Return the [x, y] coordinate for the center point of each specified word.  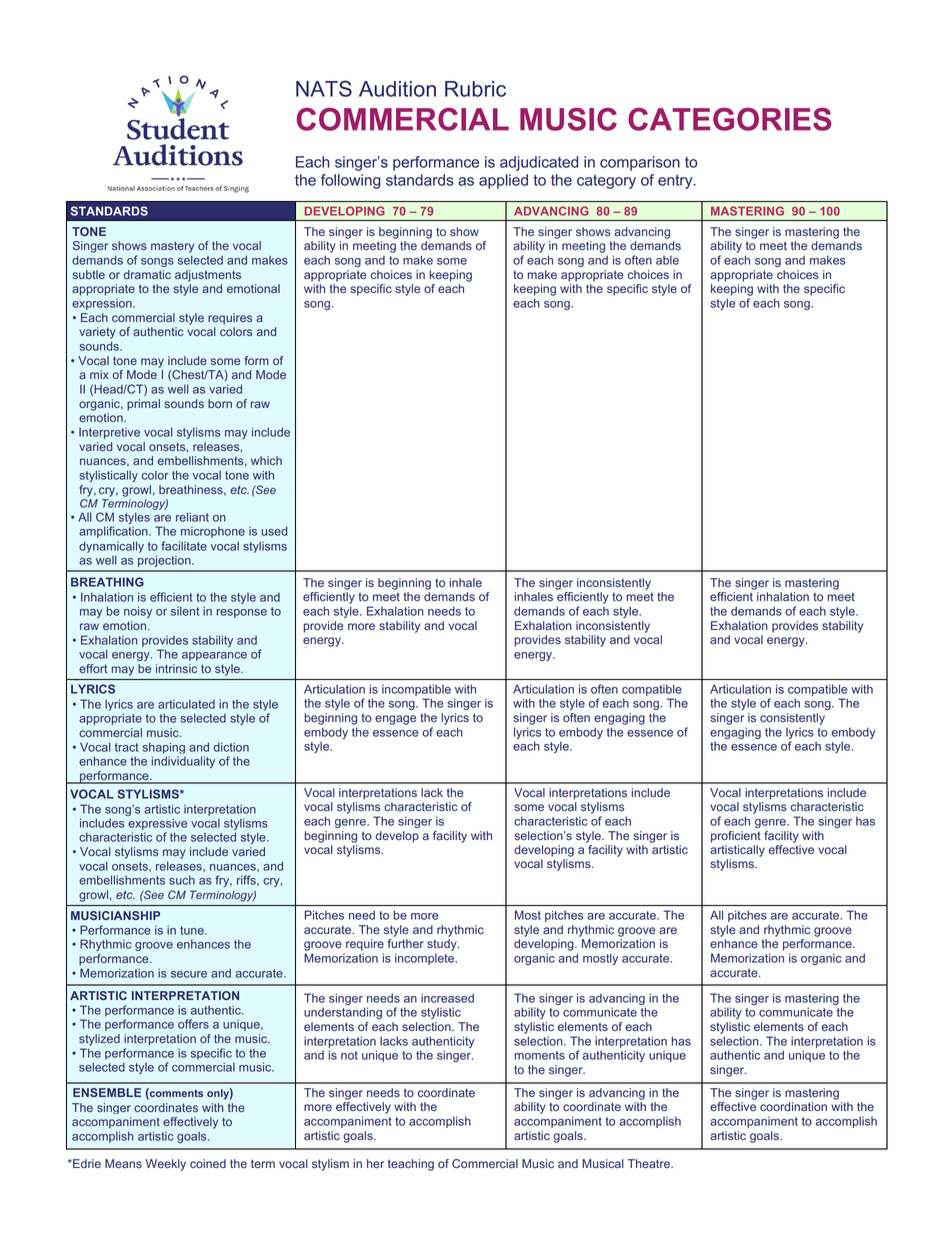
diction [231, 747]
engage [395, 720]
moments [539, 1055]
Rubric [475, 89]
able [667, 260]
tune [193, 930]
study [443, 945]
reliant [192, 517]
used [274, 531]
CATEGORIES [730, 119]
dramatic [147, 274]
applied [503, 181]
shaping [163, 748]
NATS [324, 88]
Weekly [166, 1165]
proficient [736, 837]
